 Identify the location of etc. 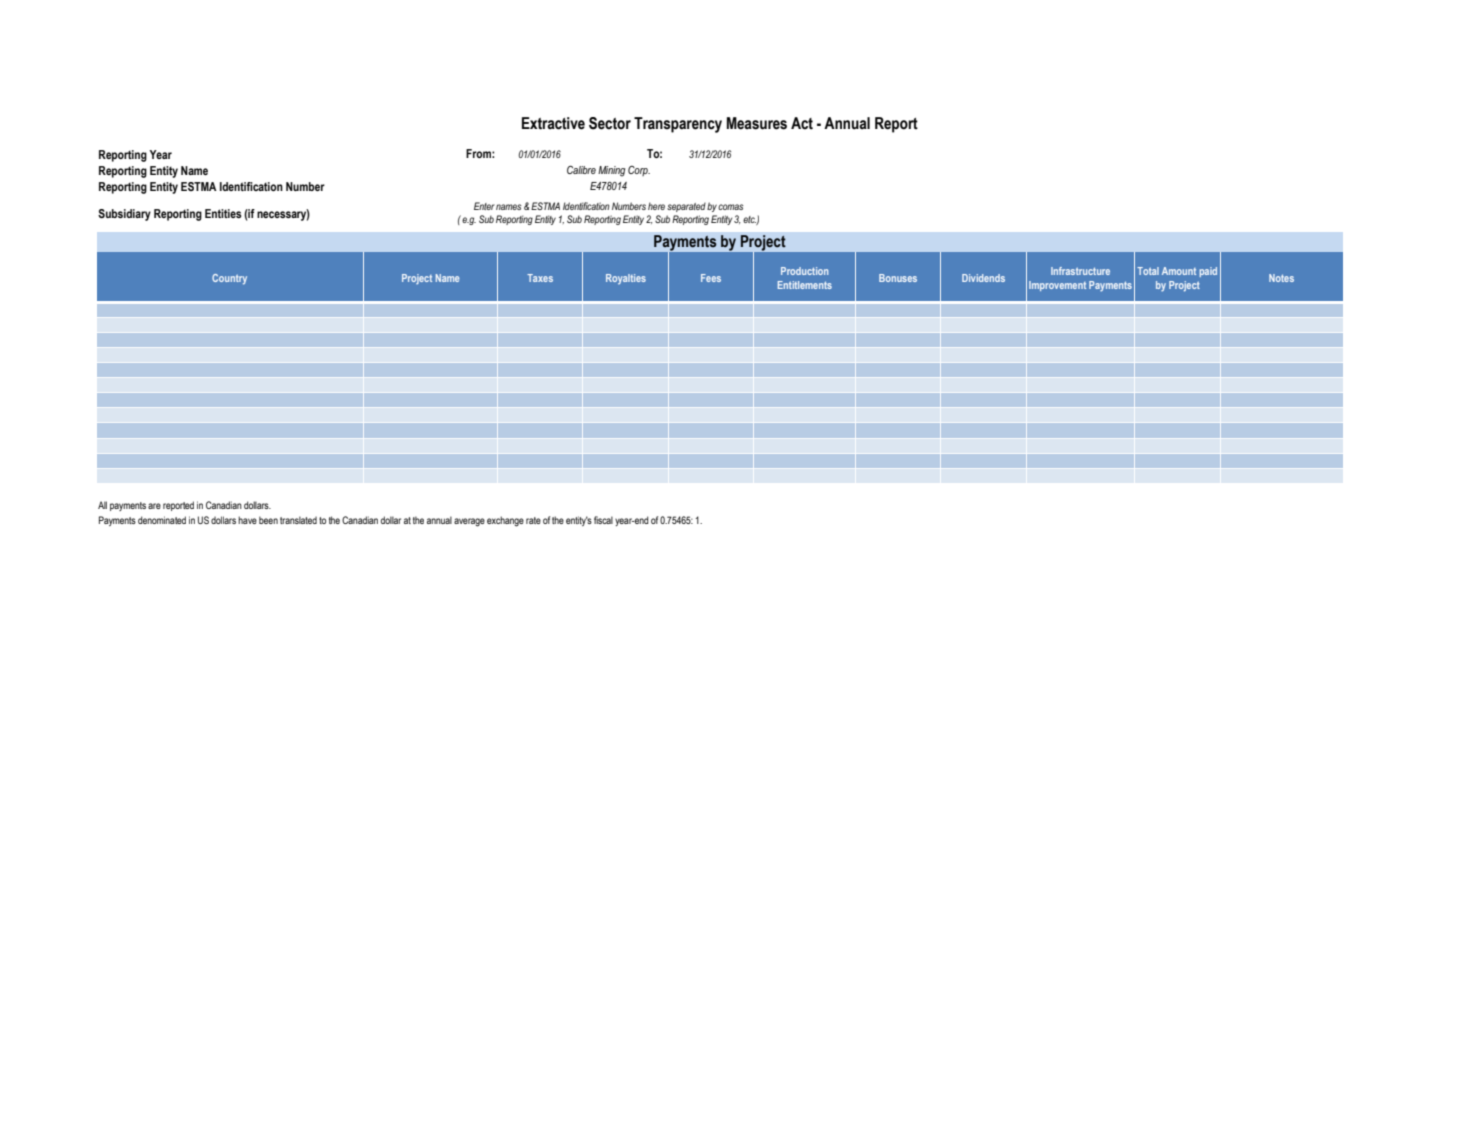
(750, 220).
